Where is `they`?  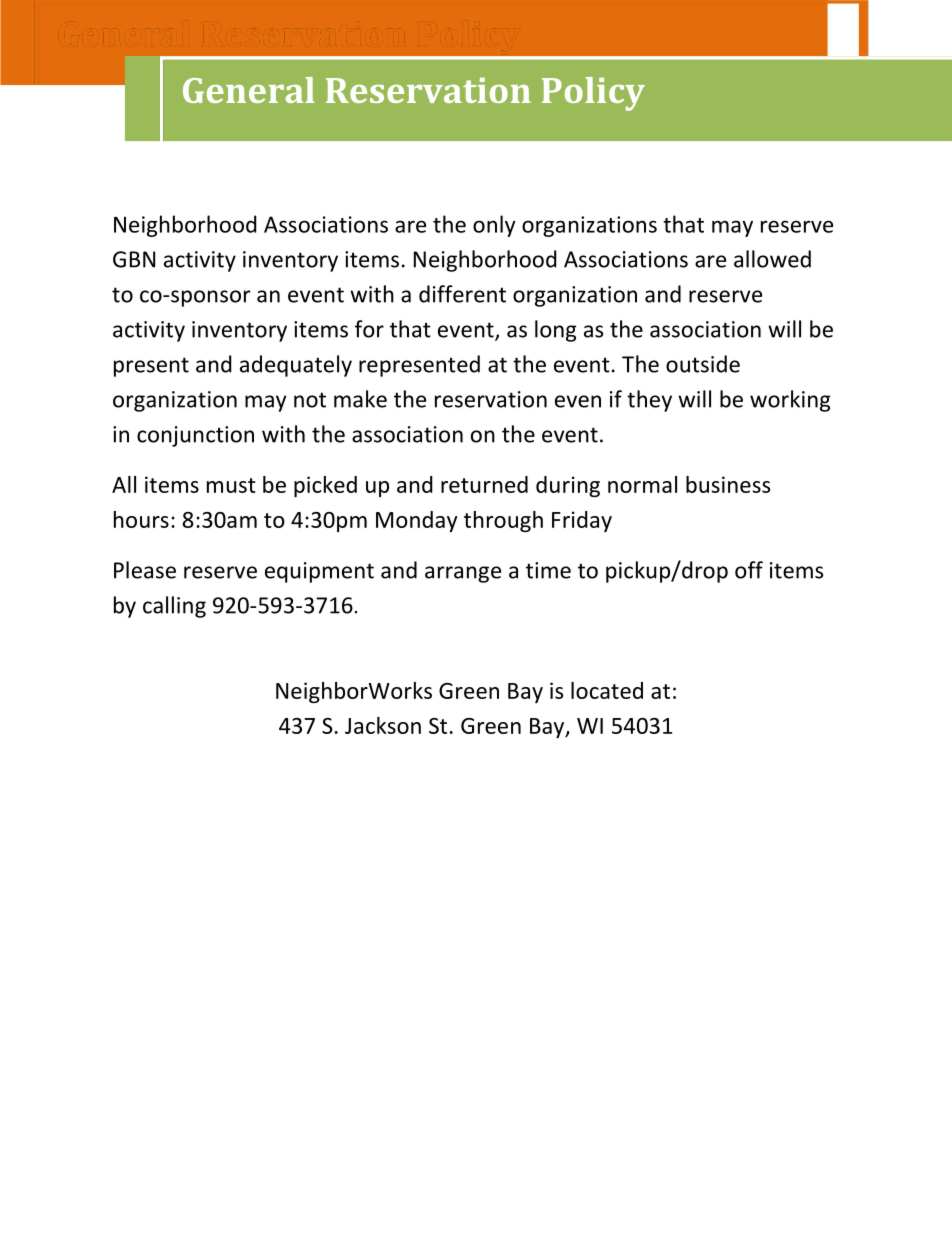 they is located at coordinates (649, 401).
